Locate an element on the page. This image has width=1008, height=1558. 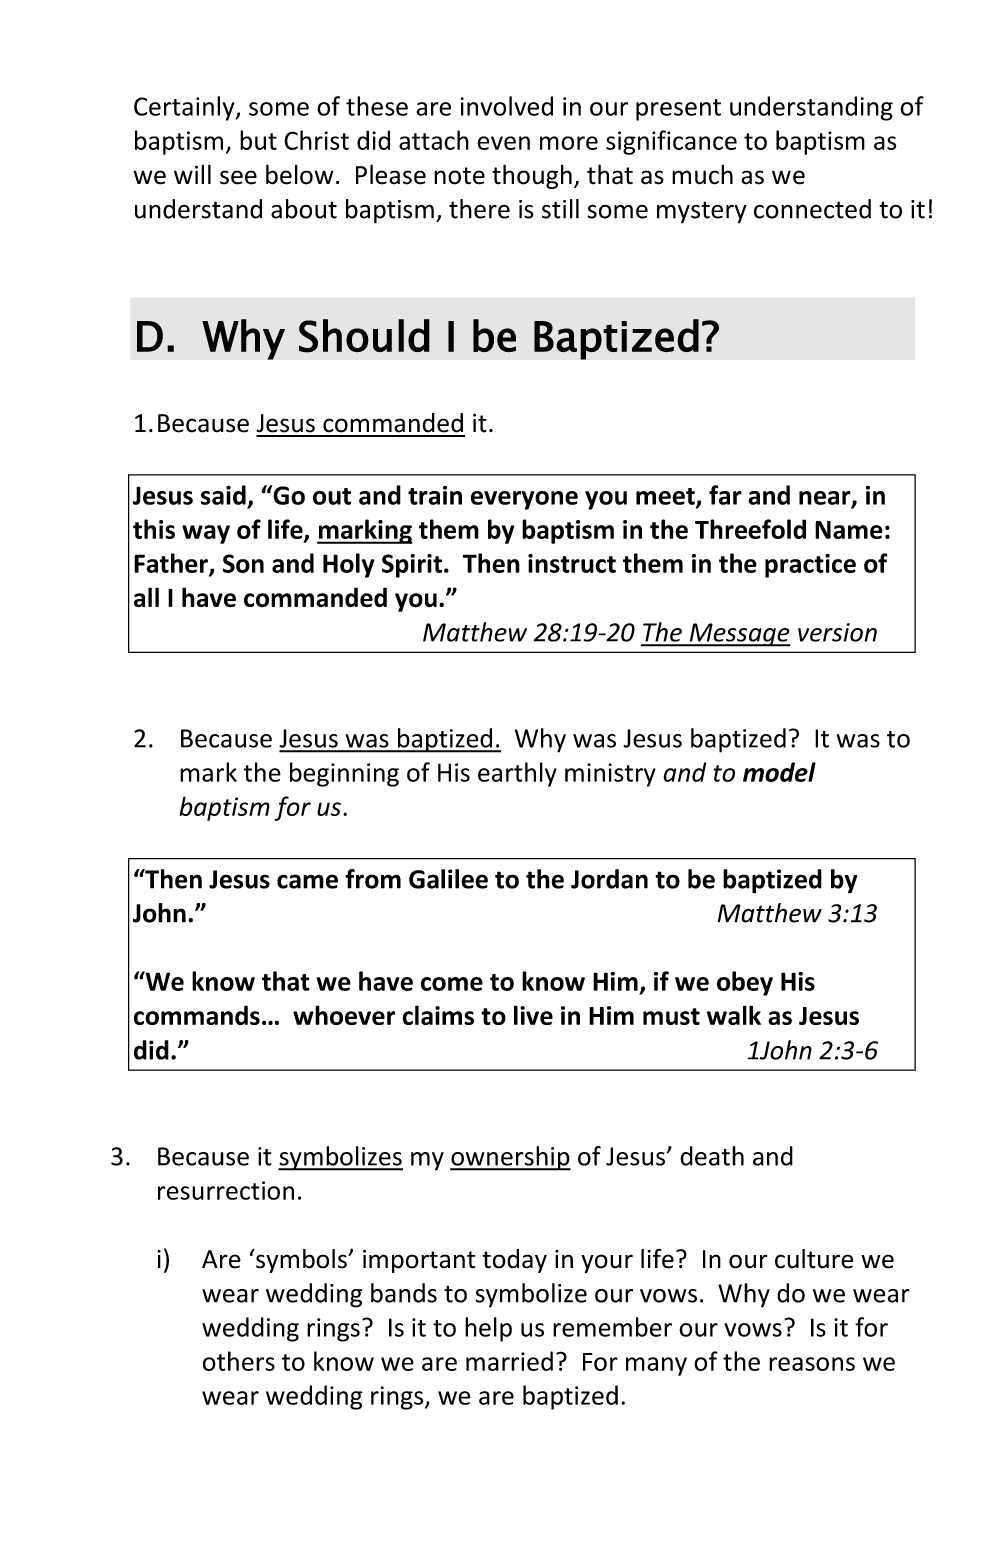
reasons is located at coordinates (812, 1364).
